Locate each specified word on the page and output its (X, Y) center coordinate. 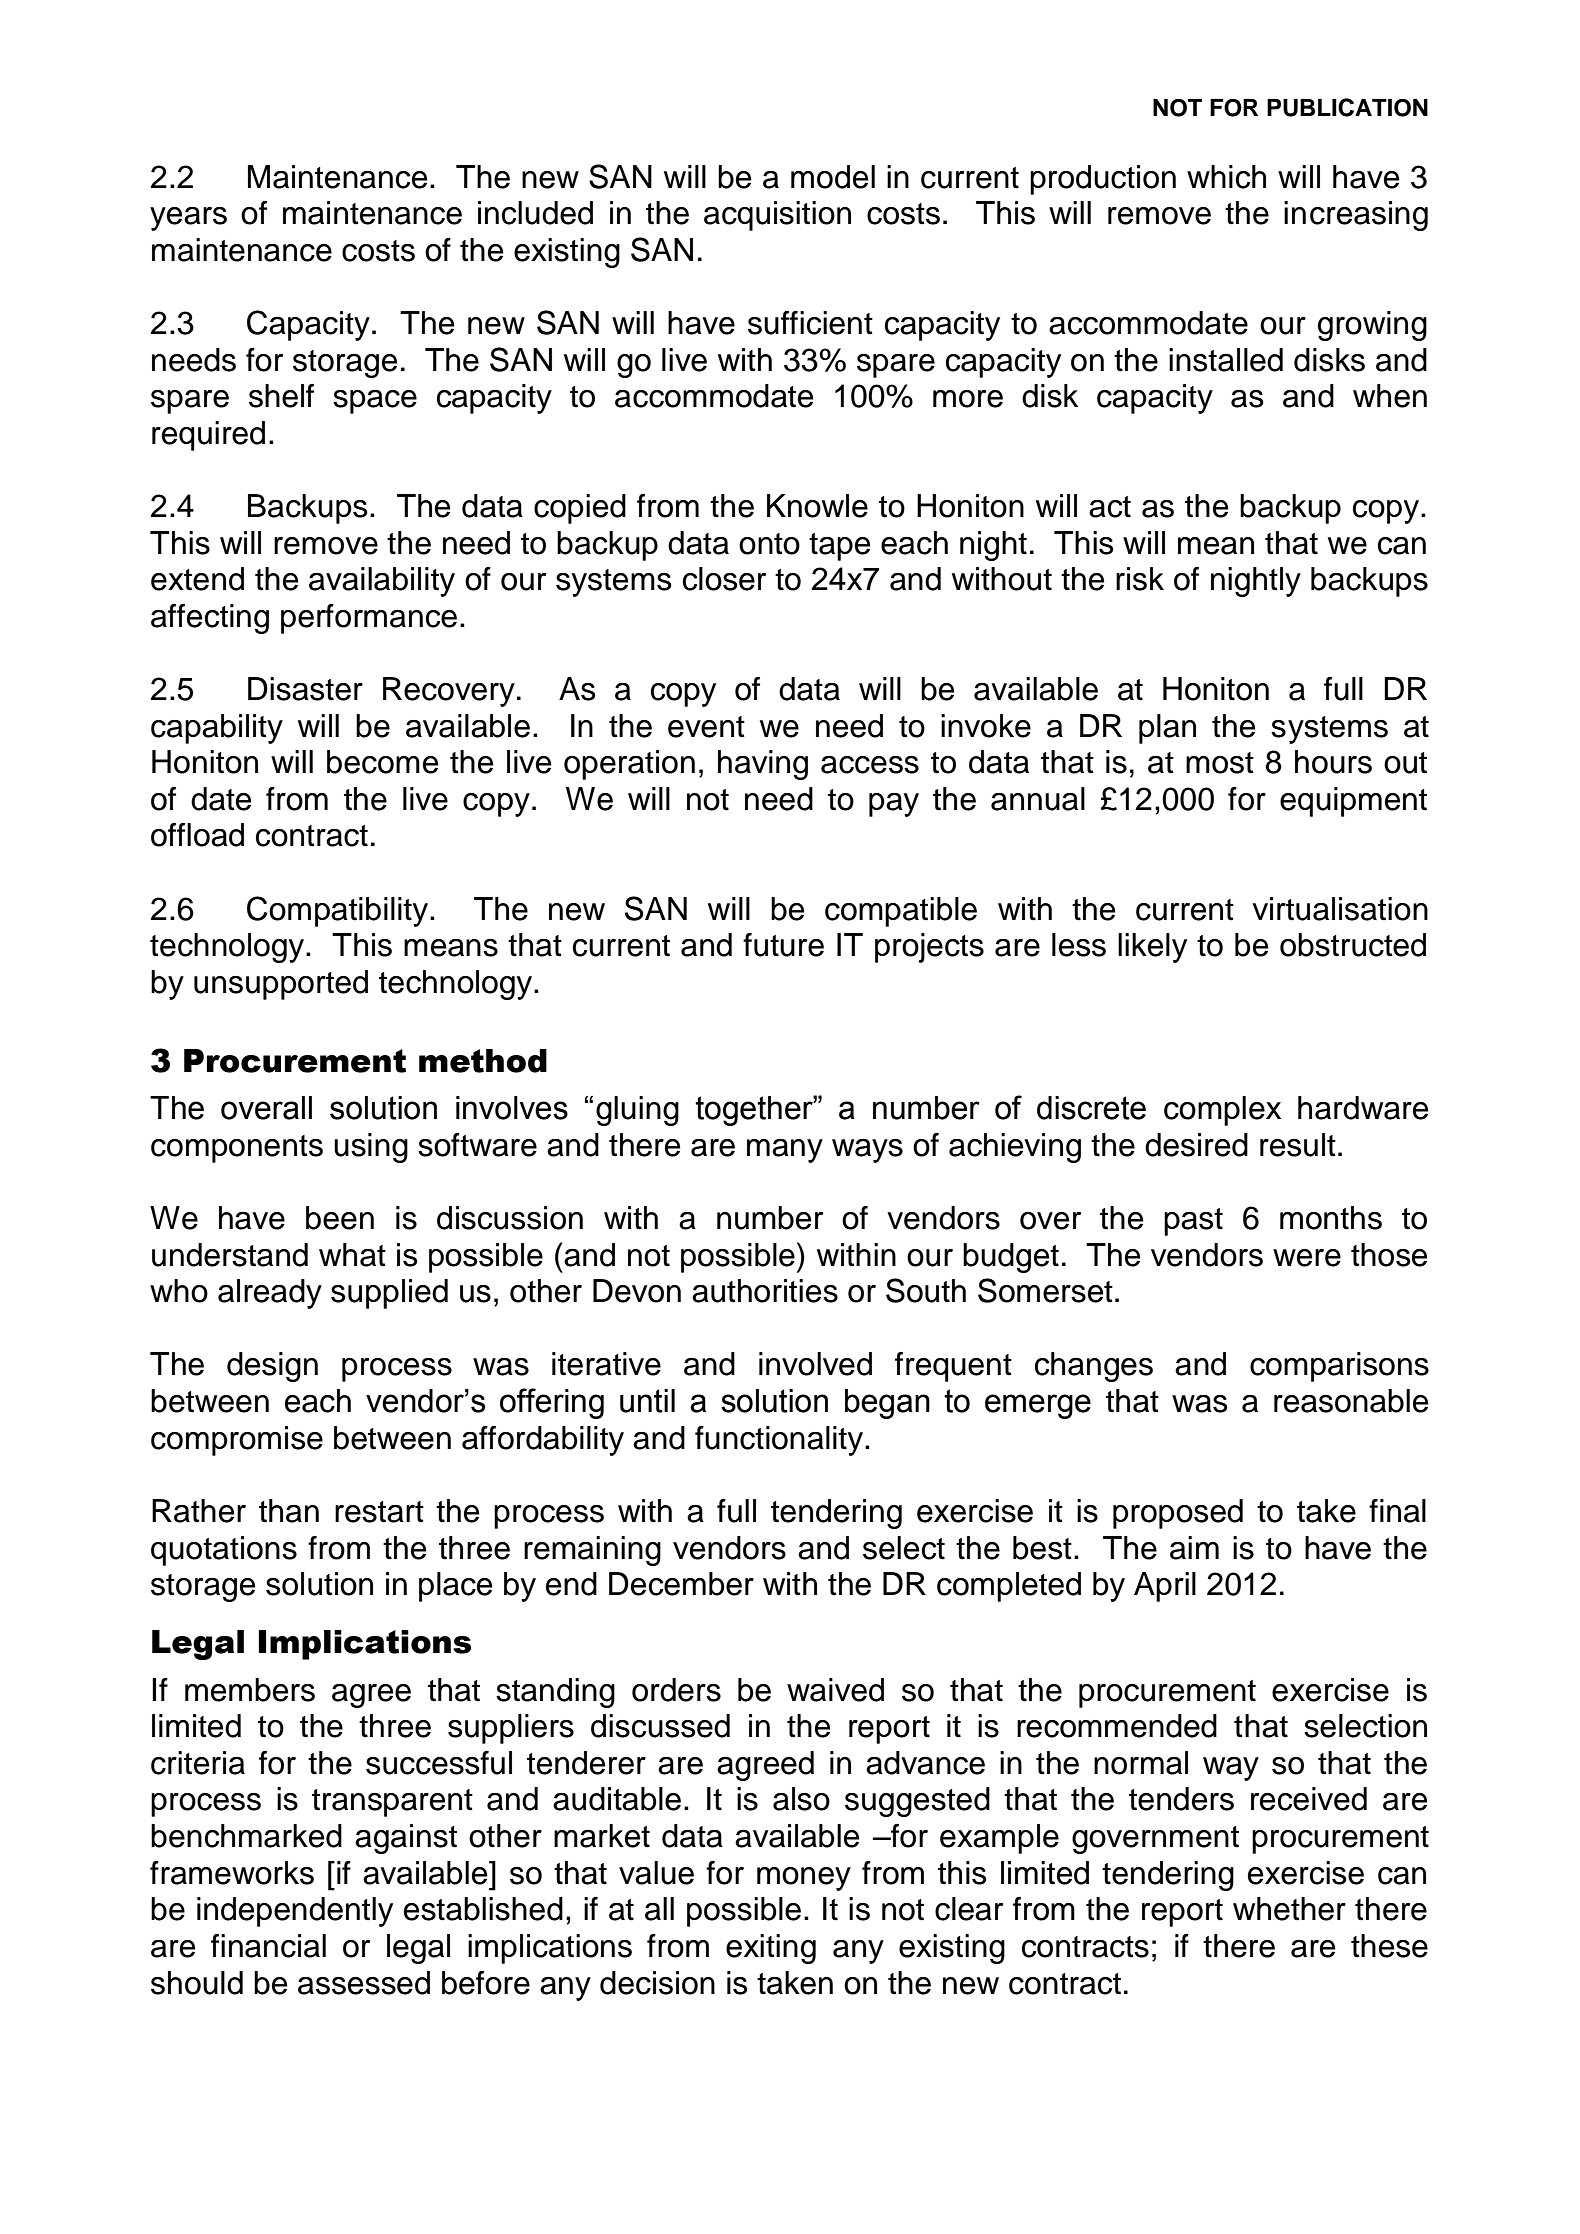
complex (1222, 1111)
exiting (771, 1949)
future (783, 945)
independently (295, 1912)
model (833, 177)
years (188, 219)
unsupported (281, 985)
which (1226, 177)
